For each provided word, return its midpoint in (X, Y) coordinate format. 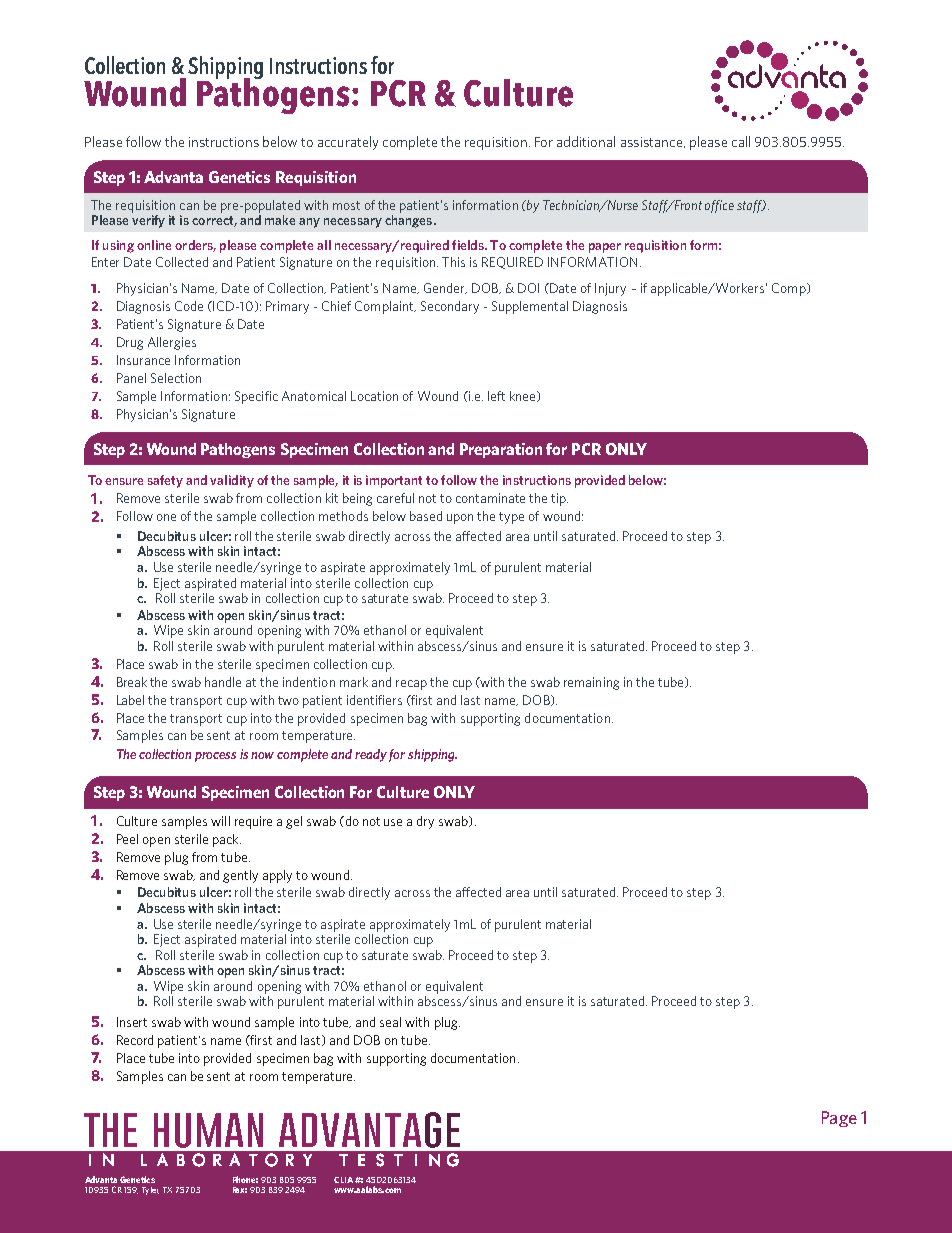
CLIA (345, 1180)
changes (410, 221)
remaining (591, 683)
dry (425, 822)
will (220, 821)
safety (165, 481)
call (741, 141)
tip (559, 499)
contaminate (490, 498)
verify (148, 221)
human (208, 1130)
